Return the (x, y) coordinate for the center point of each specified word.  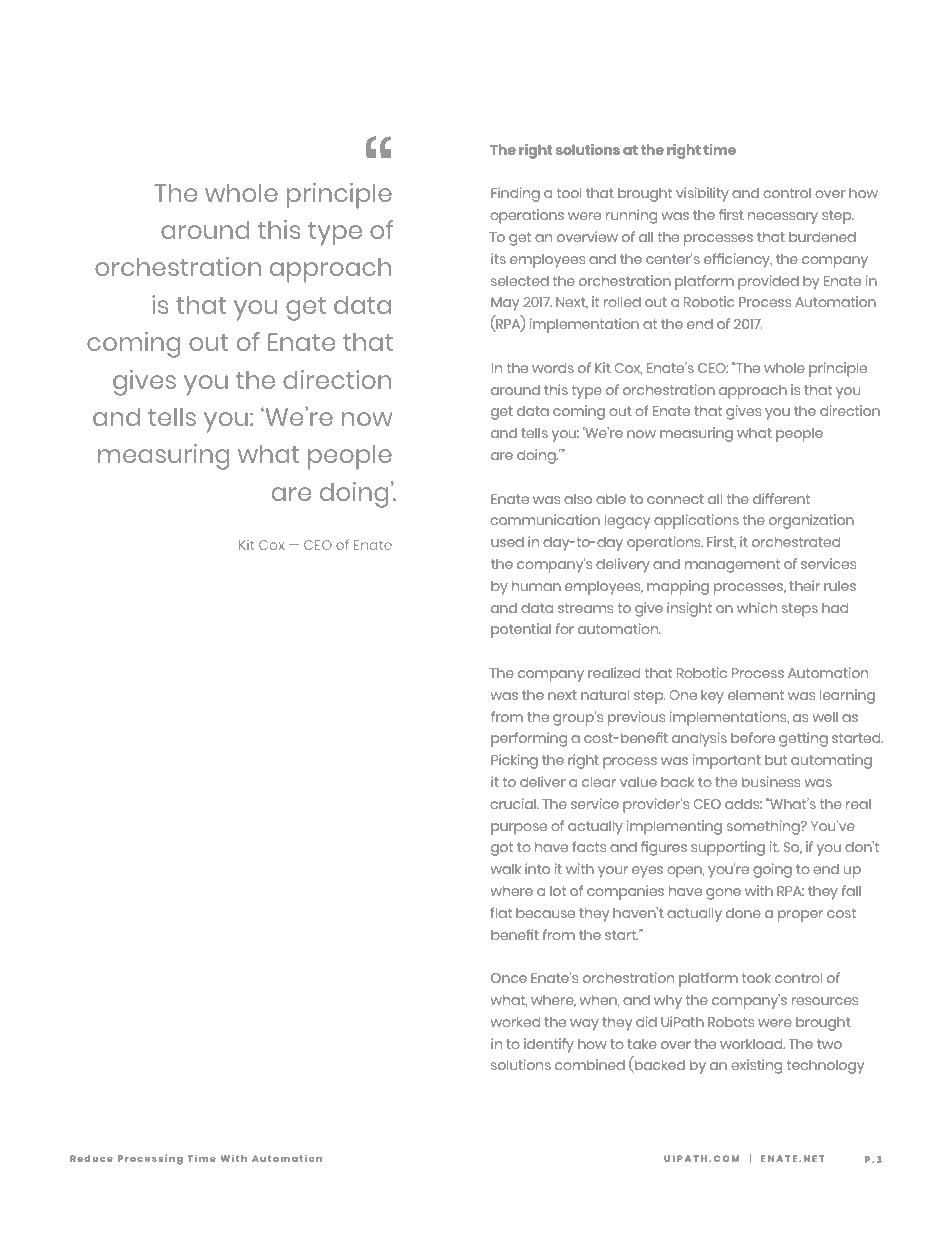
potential (521, 630)
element (756, 694)
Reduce (91, 1158)
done (743, 913)
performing (529, 739)
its (498, 258)
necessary (783, 218)
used (507, 542)
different (781, 498)
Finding (515, 194)
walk (506, 868)
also (578, 499)
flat (501, 912)
